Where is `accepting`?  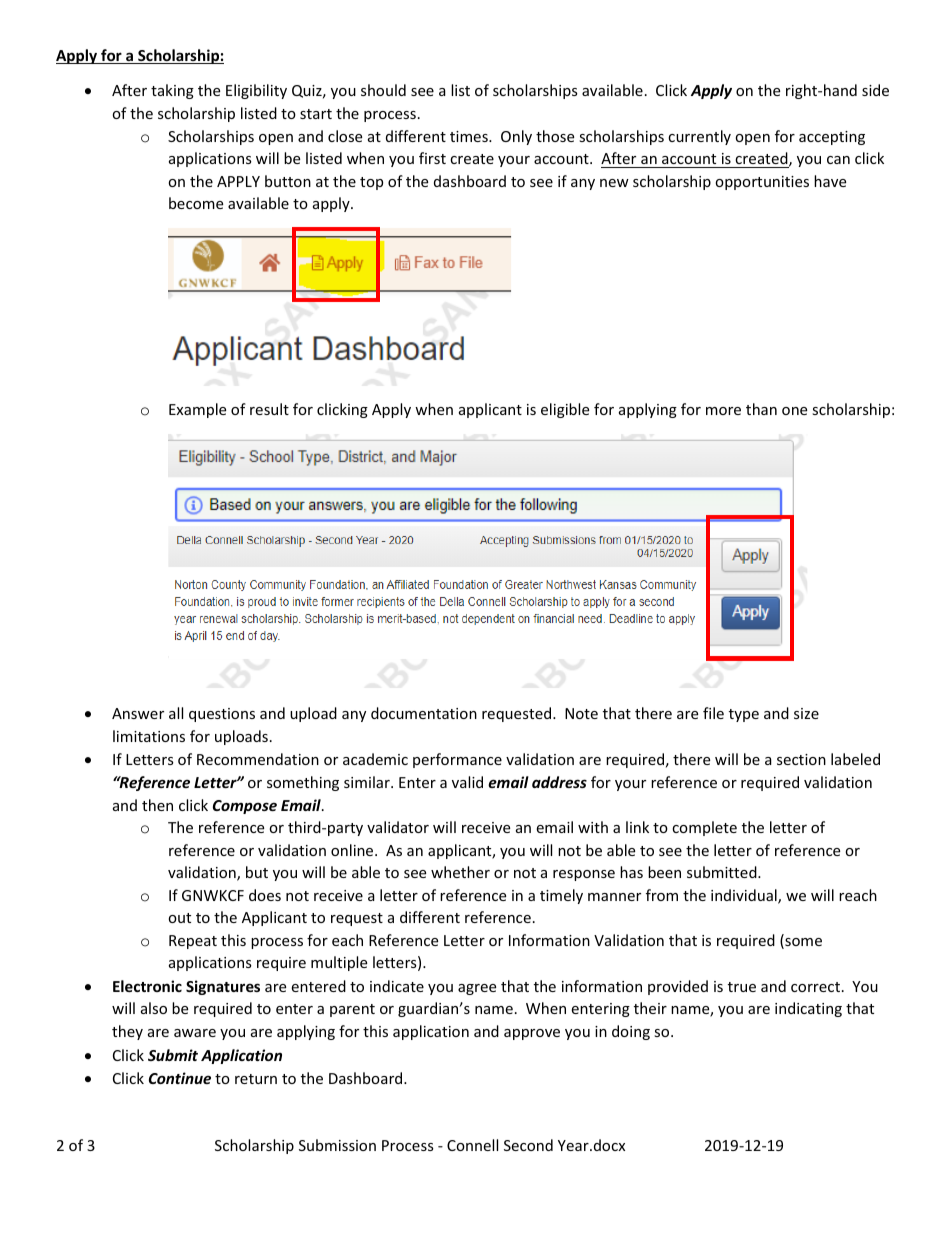 accepting is located at coordinates (832, 138).
